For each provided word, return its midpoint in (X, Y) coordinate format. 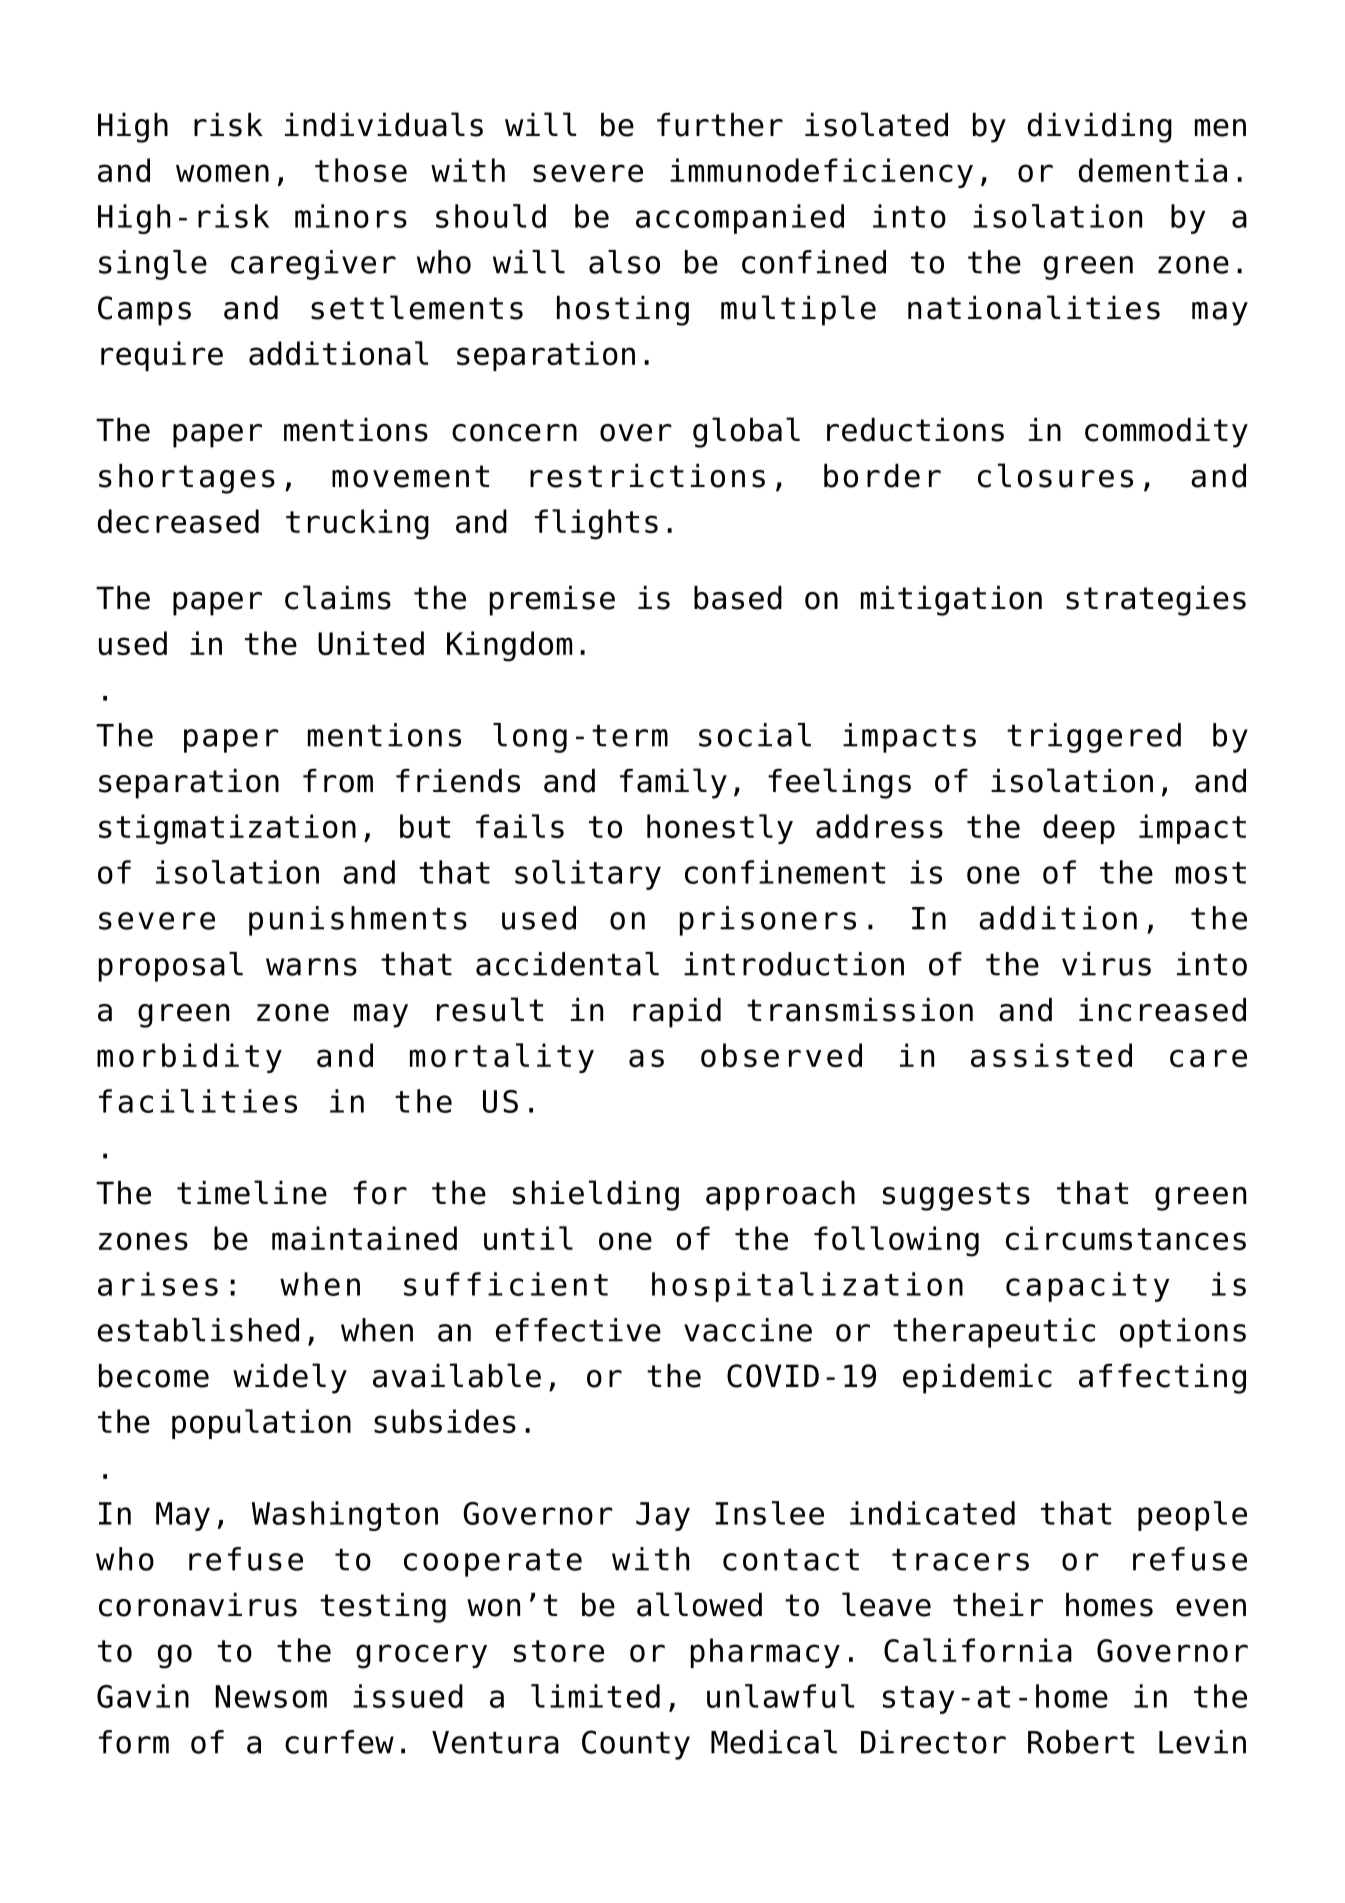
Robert (1081, 1742)
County (636, 1745)
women (222, 173)
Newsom (271, 1696)
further (720, 125)
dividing (1100, 128)
